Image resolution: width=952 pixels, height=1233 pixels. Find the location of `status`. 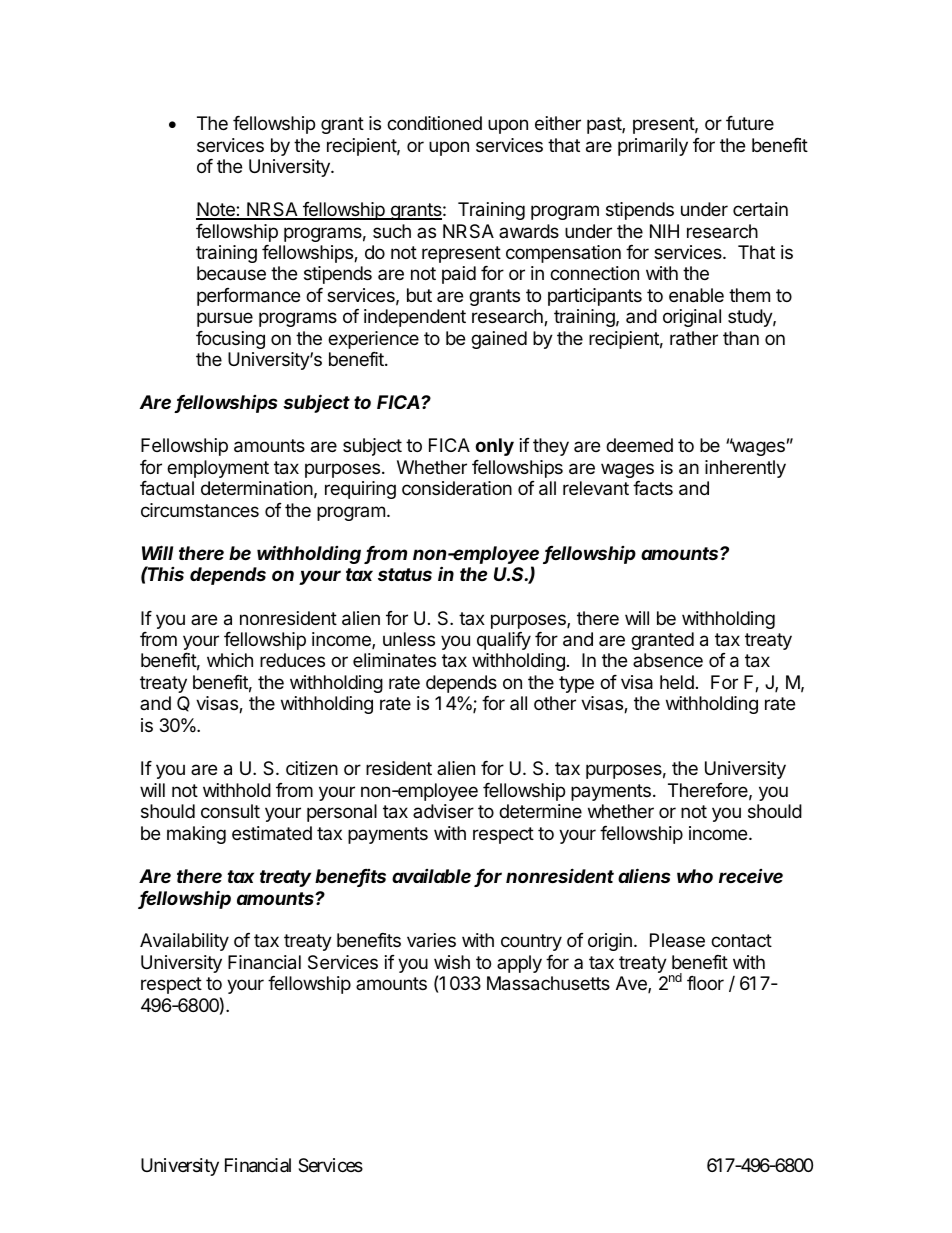

status is located at coordinates (405, 574).
